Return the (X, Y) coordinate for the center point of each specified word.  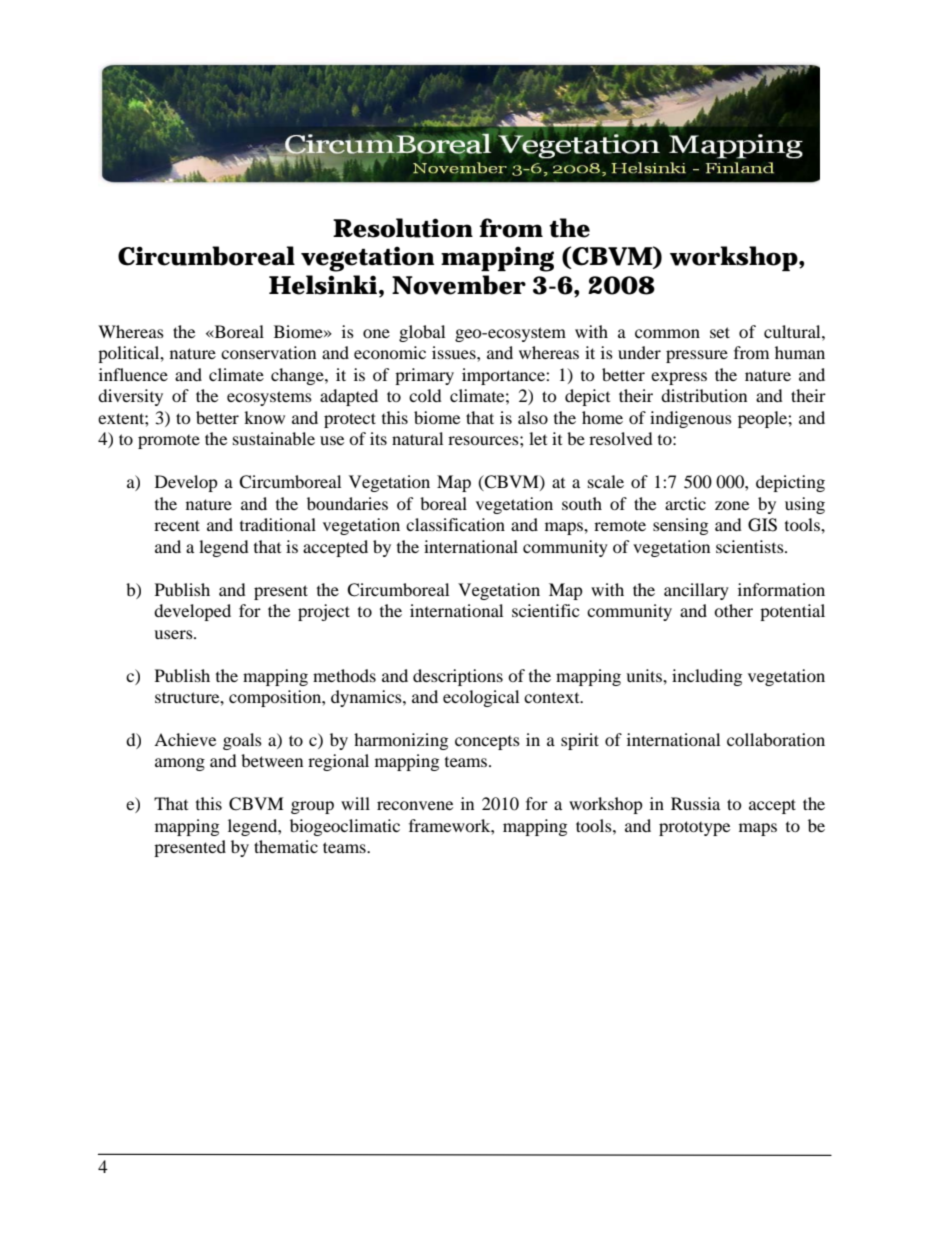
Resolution (403, 228)
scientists (751, 546)
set (720, 332)
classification (455, 524)
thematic (286, 846)
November (459, 285)
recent (177, 525)
